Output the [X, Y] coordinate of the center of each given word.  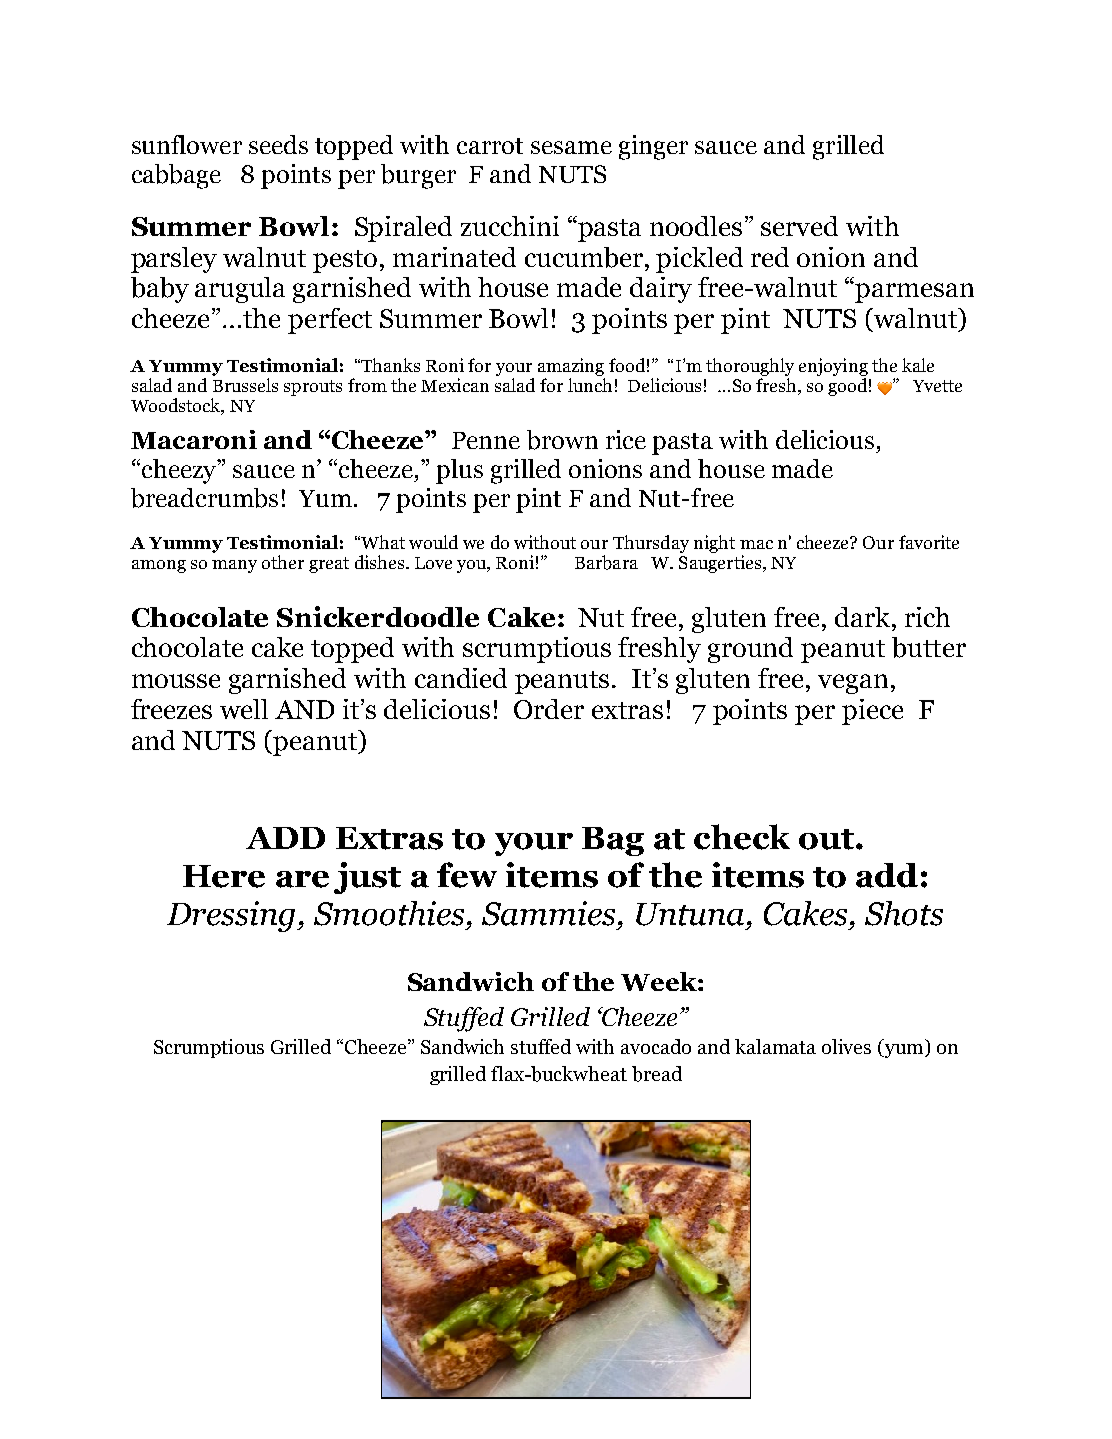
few [467, 875]
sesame [571, 147]
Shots [904, 913]
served [799, 226]
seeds [278, 144]
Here [224, 876]
